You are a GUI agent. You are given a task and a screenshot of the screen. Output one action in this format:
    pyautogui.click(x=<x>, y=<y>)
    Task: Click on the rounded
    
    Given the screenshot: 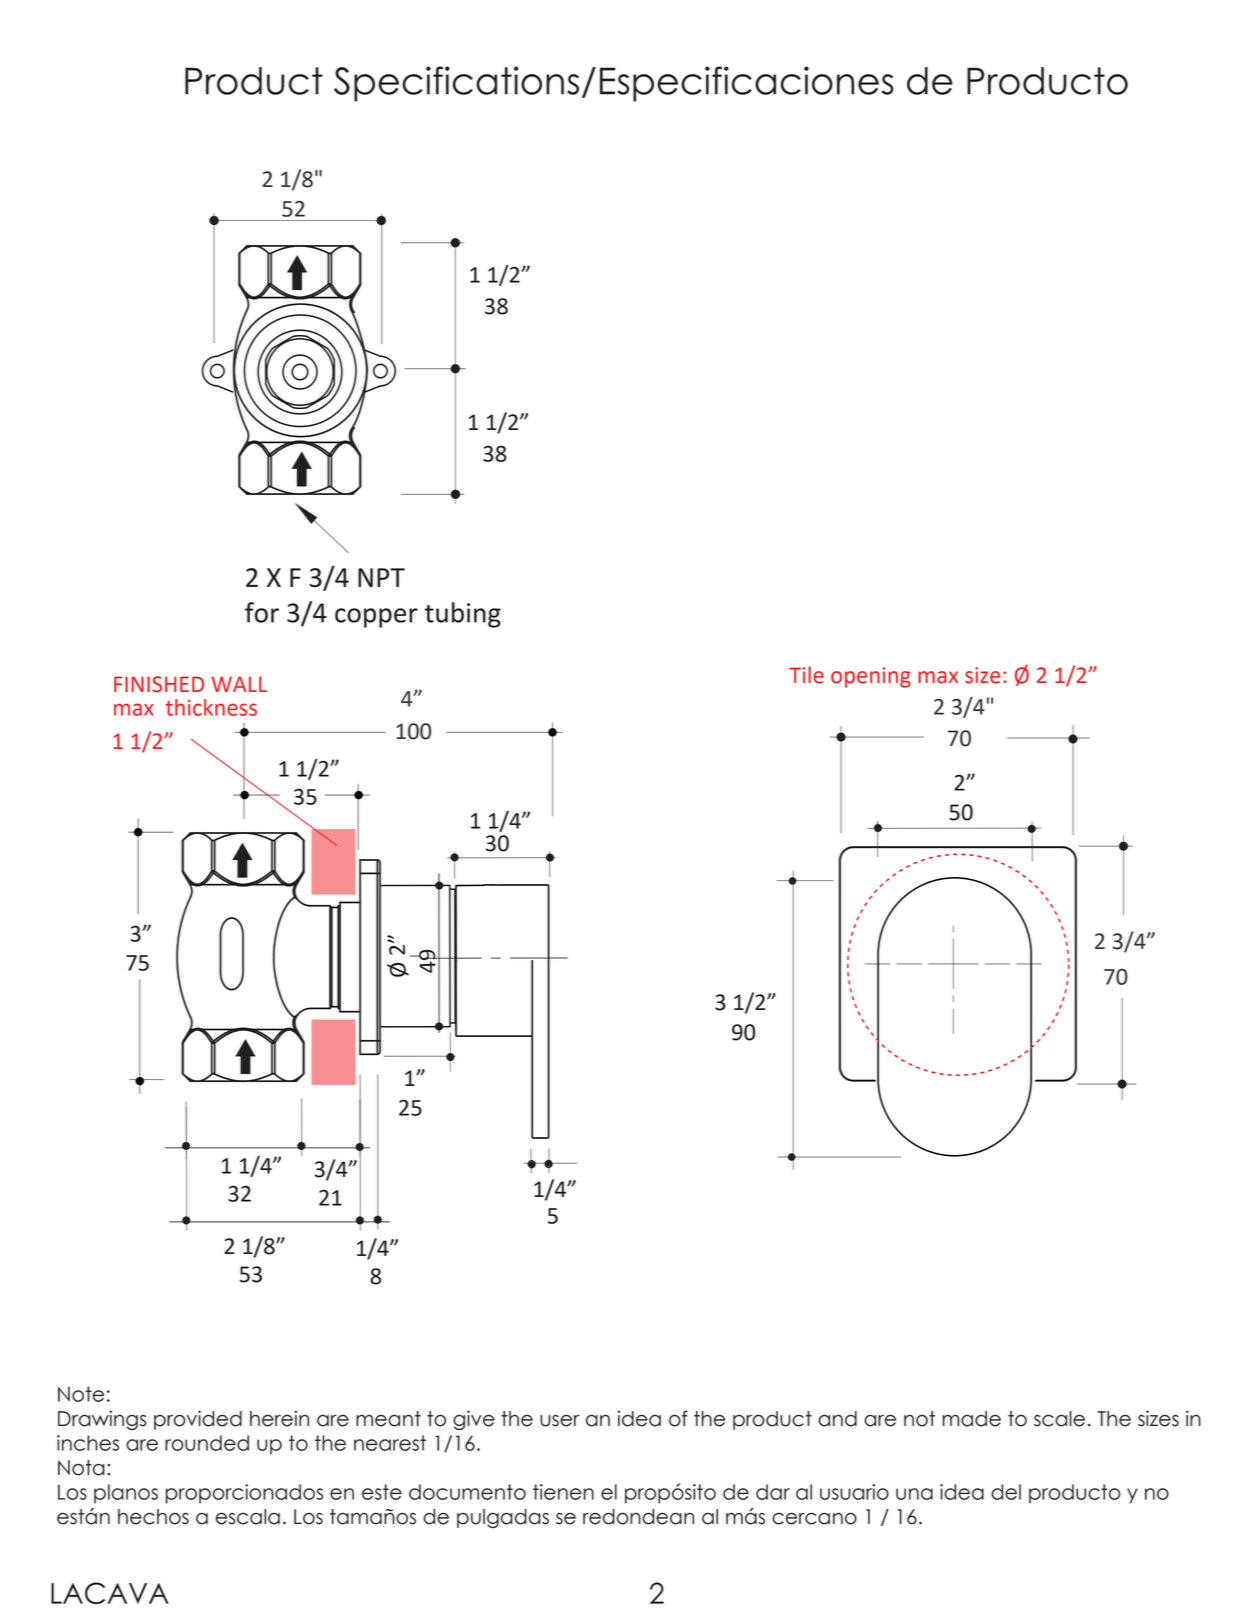 What is the action you would take?
    pyautogui.click(x=207, y=1443)
